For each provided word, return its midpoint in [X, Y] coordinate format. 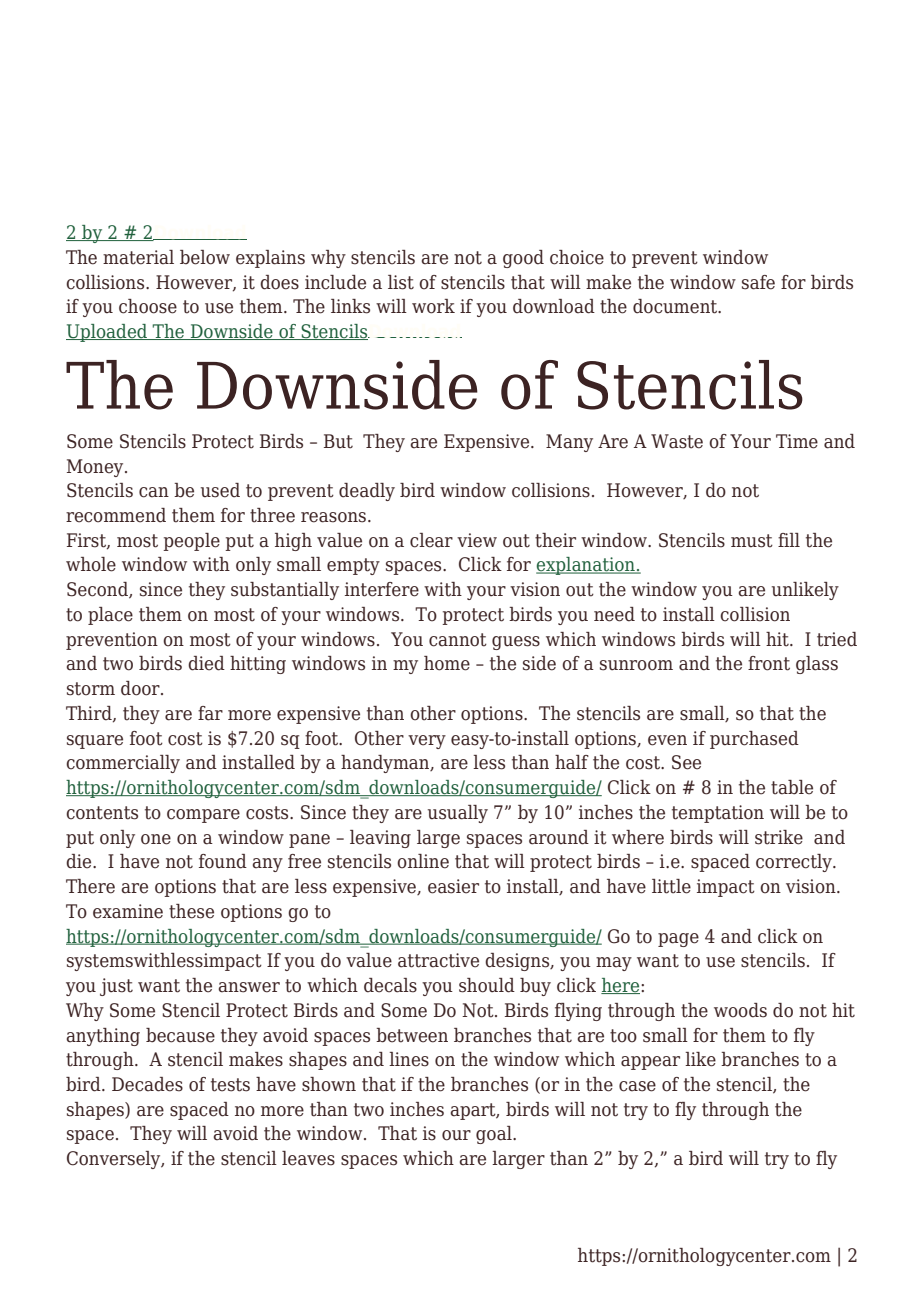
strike [779, 837]
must [752, 541]
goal [495, 1135]
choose [148, 306]
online [423, 861]
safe [758, 282]
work [433, 306]
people [191, 542]
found [223, 861]
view [477, 540]
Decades [147, 1084]
